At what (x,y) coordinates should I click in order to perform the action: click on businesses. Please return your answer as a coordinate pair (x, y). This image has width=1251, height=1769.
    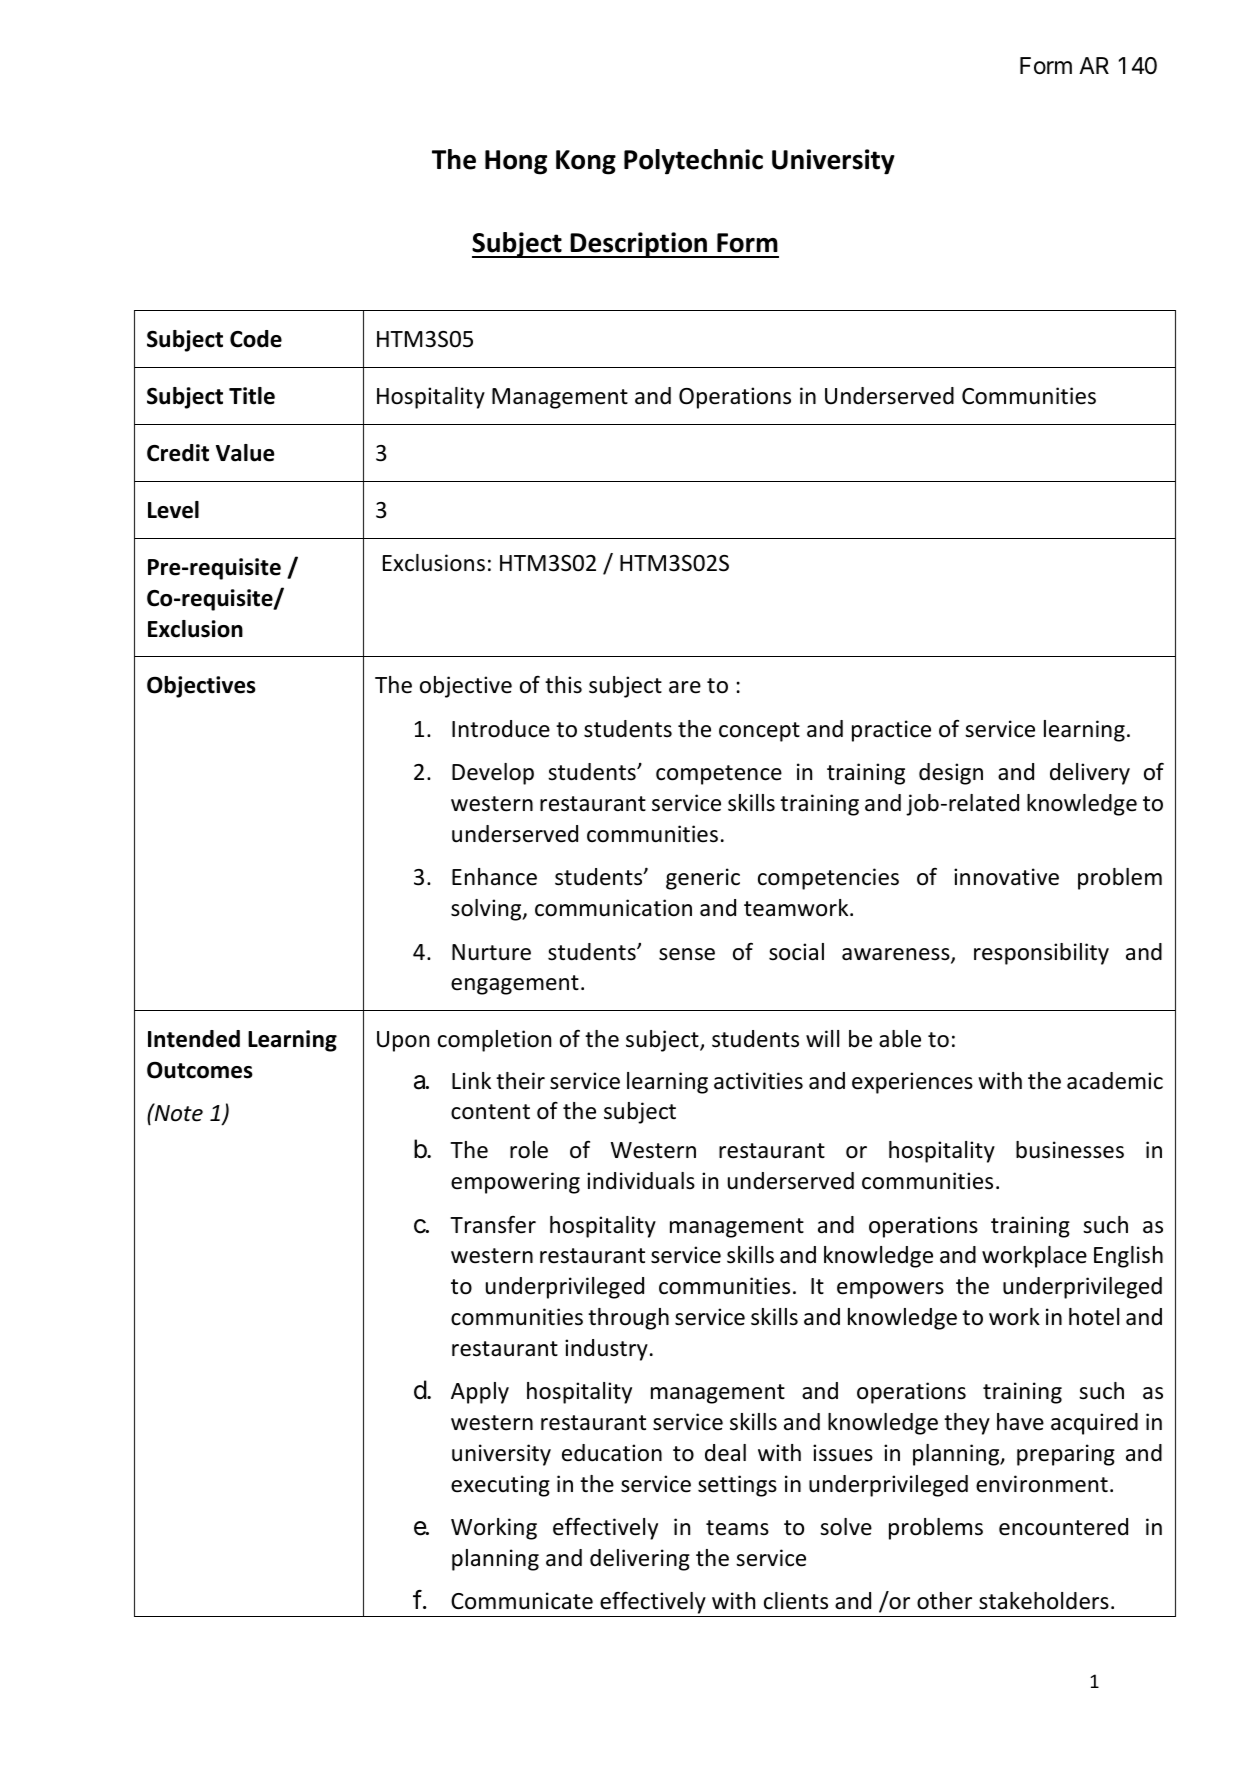
    Looking at the image, I should click on (1070, 1150).
